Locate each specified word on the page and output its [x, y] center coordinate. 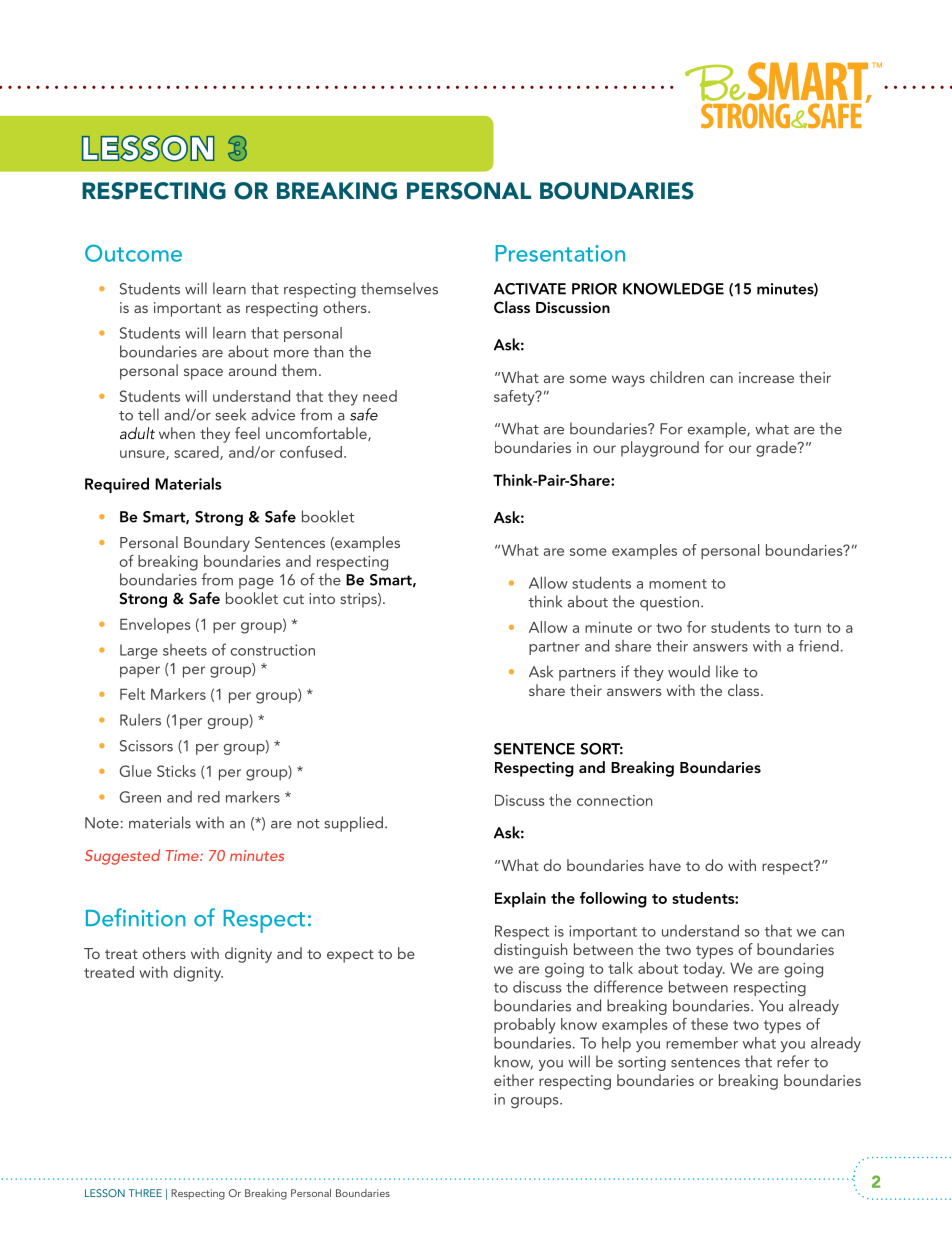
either [514, 1080]
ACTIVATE [530, 289]
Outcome [133, 253]
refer [793, 1061]
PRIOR [594, 289]
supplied [353, 824]
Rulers [140, 720]
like [727, 671]
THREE [145, 1193]
